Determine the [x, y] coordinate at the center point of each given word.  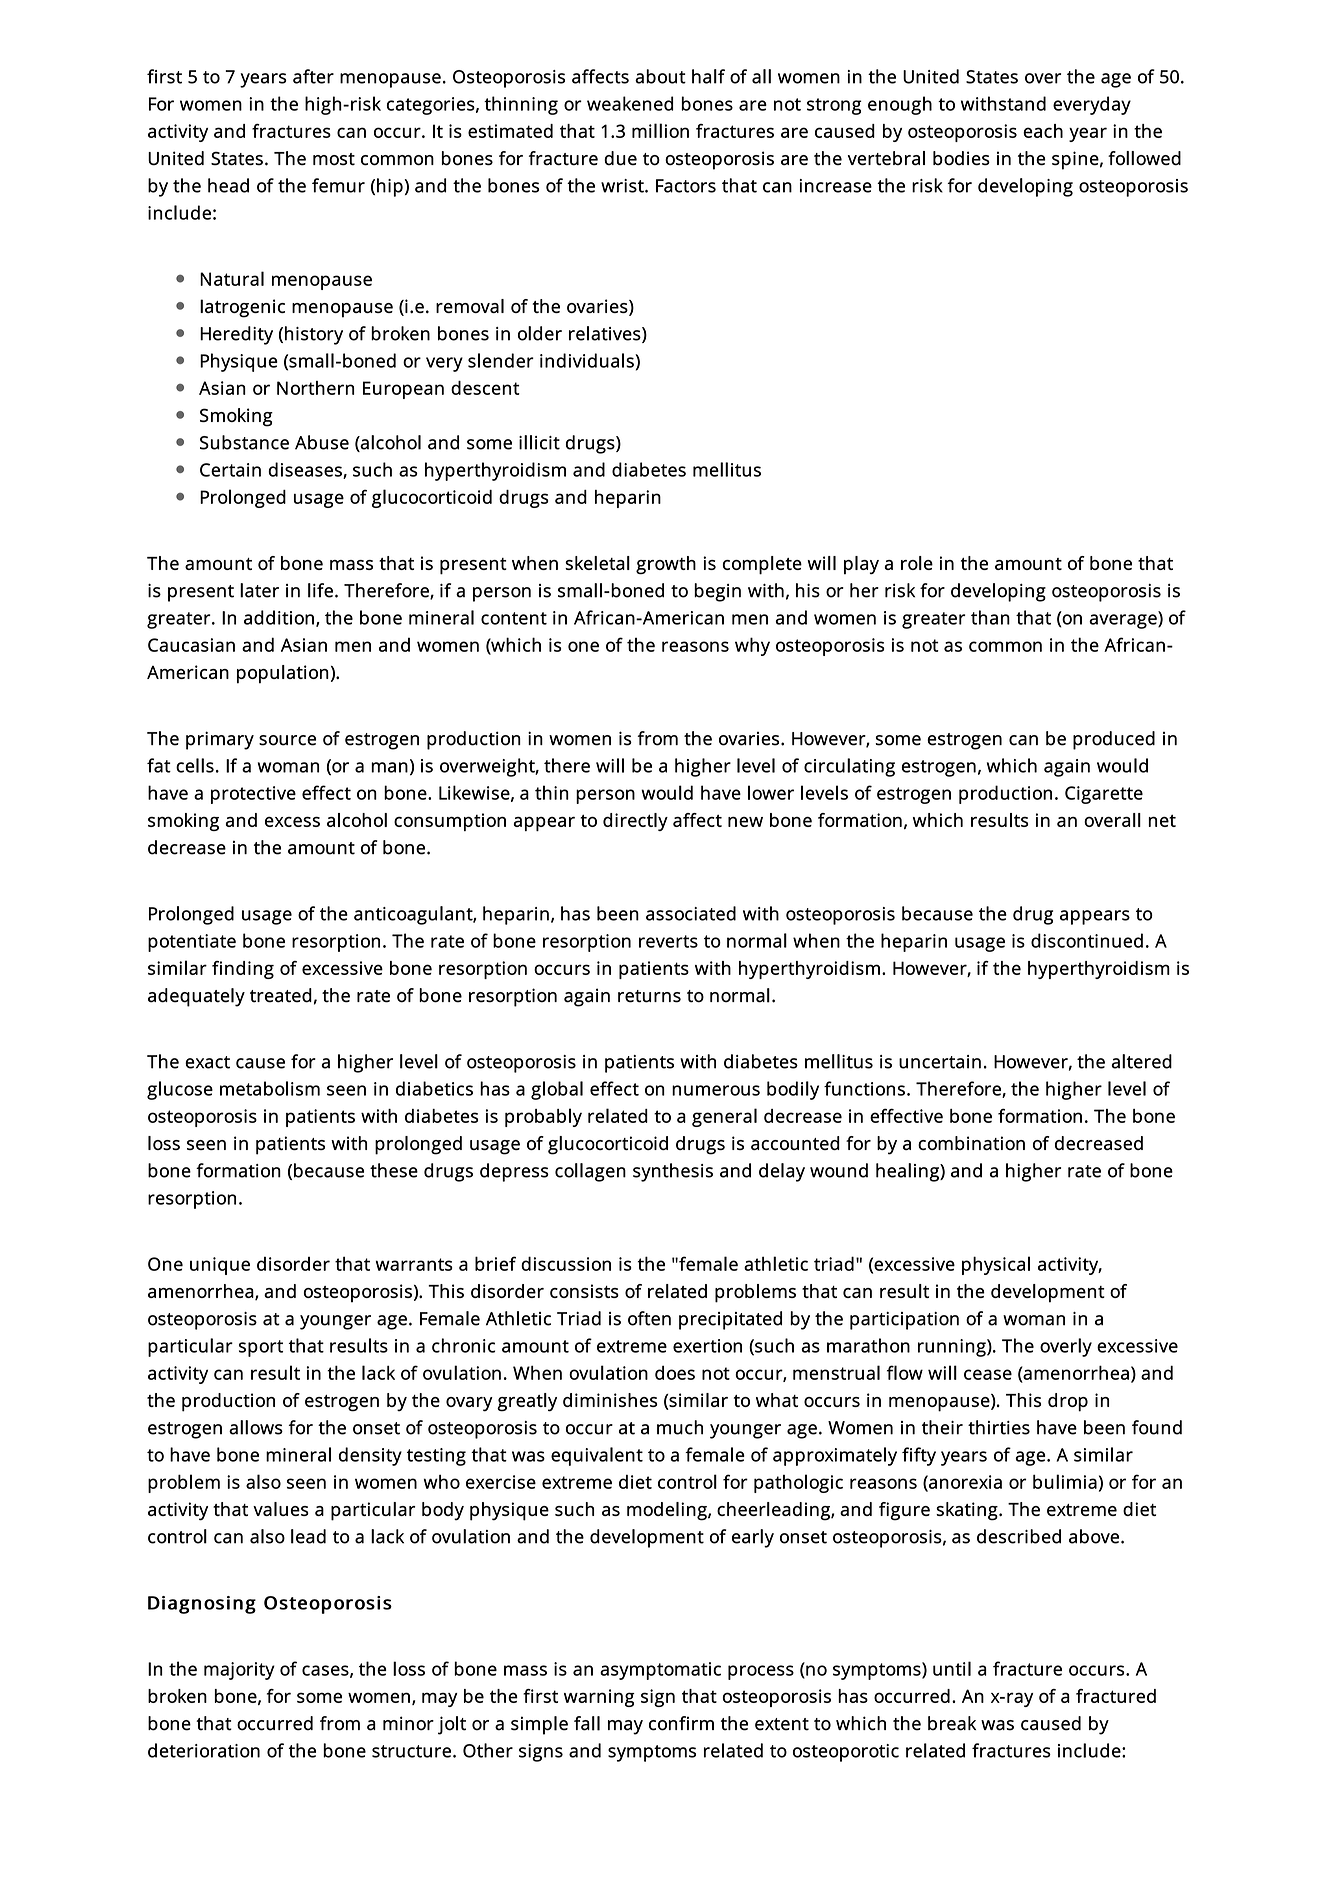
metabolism [270, 1088]
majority [239, 1671]
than [990, 617]
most [334, 159]
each [1043, 131]
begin [717, 592]
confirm [681, 1723]
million [660, 130]
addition [279, 617]
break [952, 1723]
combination [971, 1143]
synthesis [673, 1172]
